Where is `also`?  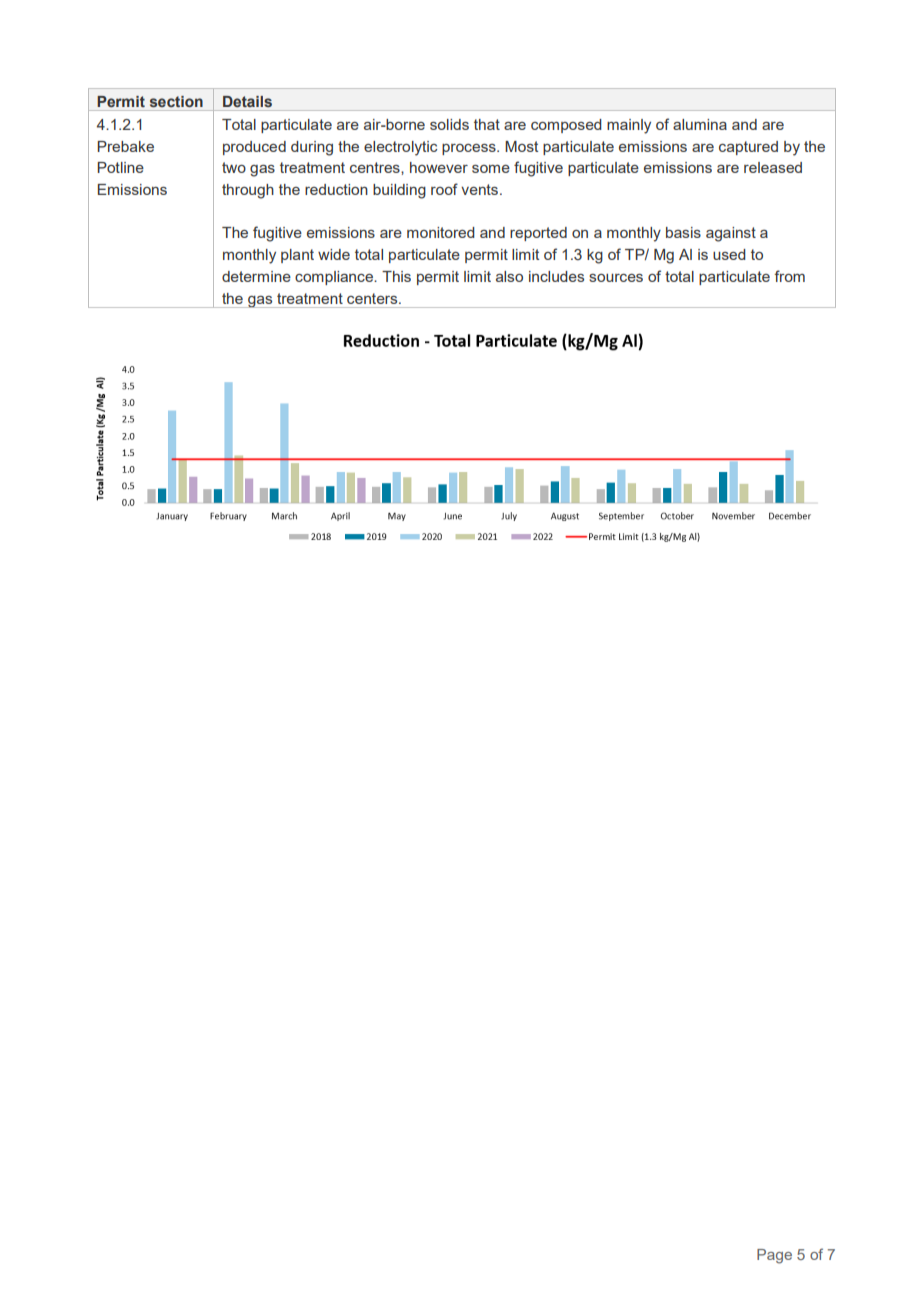 also is located at coordinates (509, 276).
